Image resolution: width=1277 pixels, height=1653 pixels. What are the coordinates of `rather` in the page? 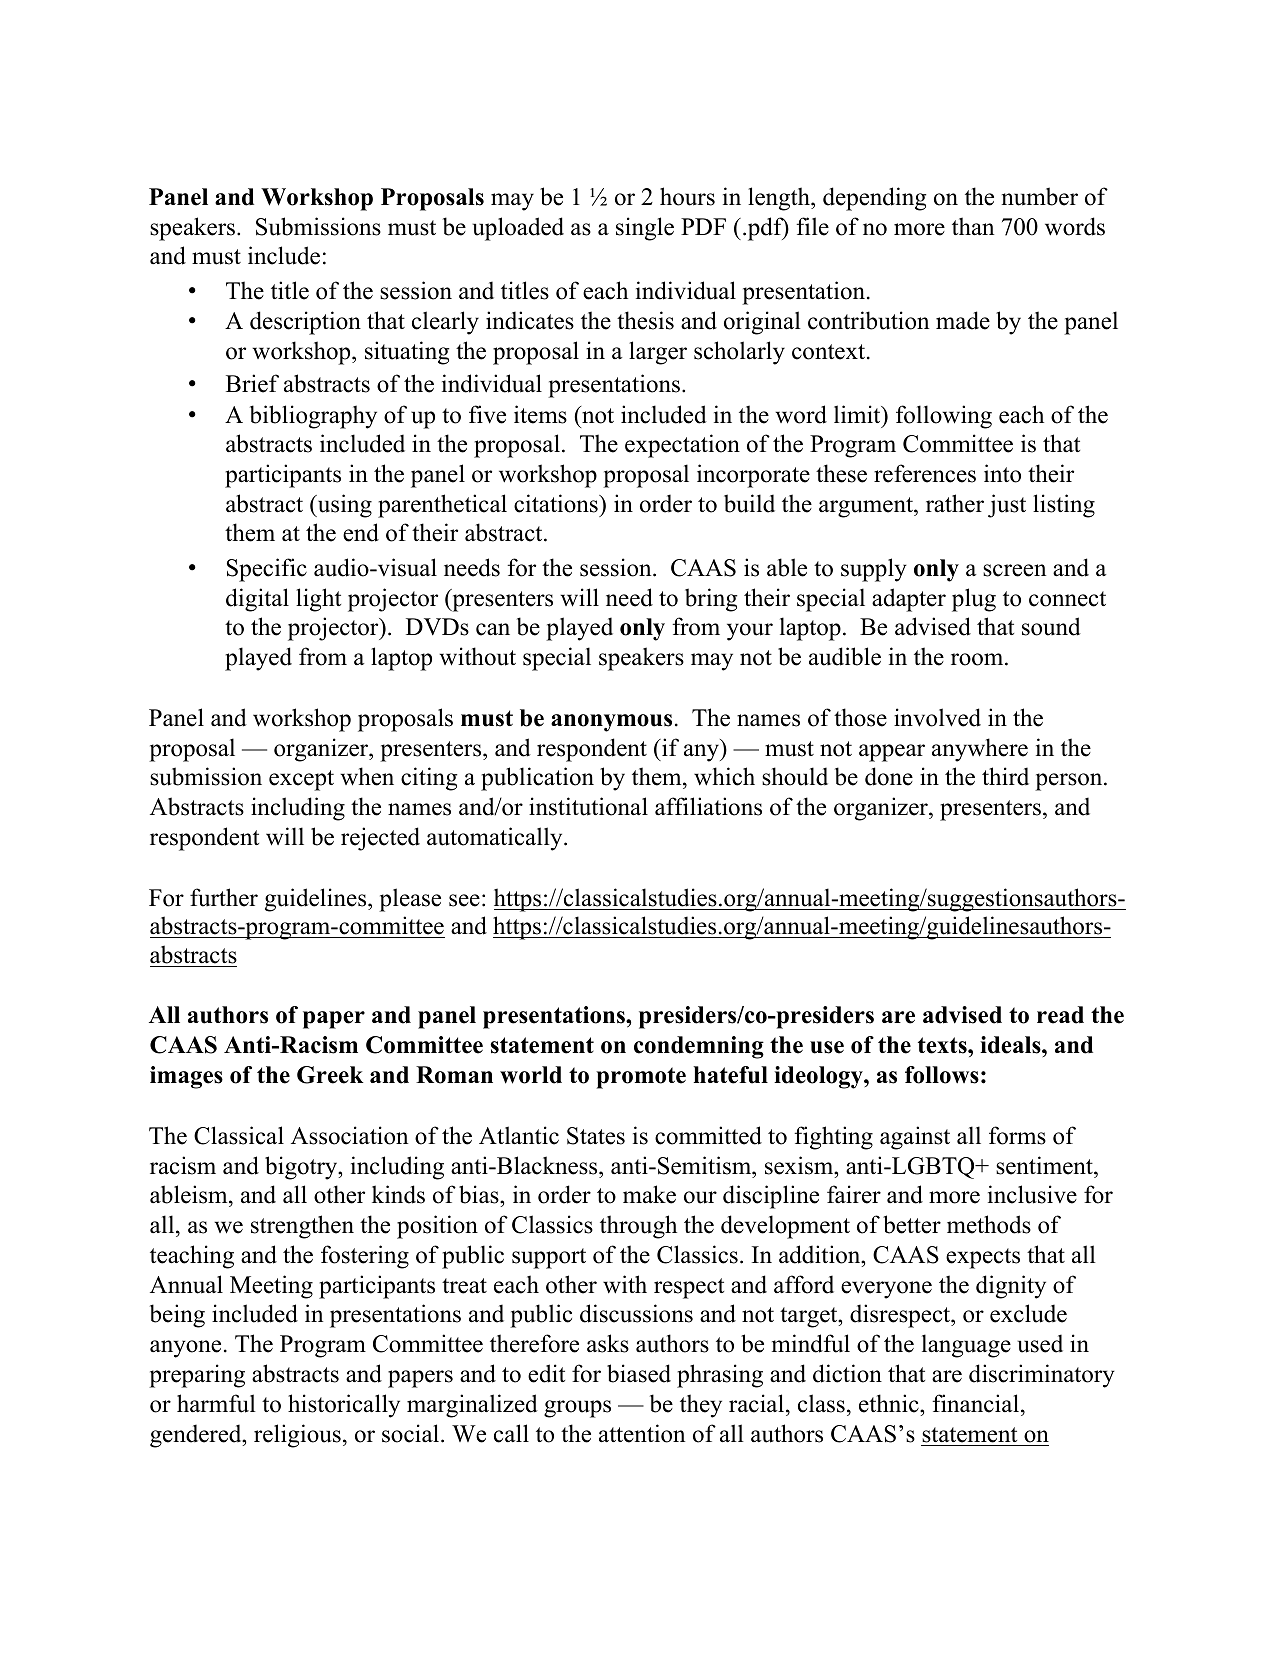 It's located at (955, 503).
